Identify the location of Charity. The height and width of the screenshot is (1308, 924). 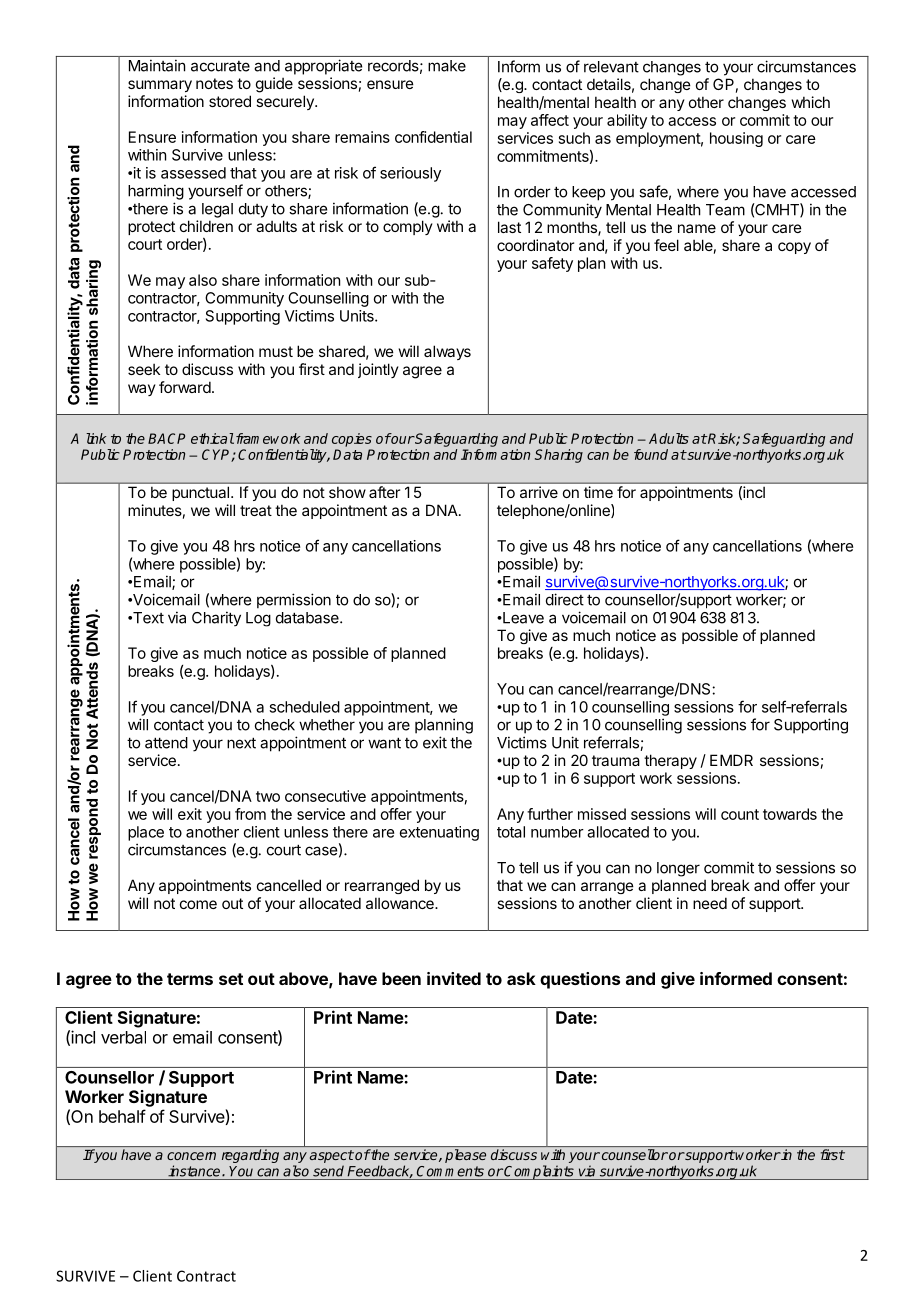
(216, 618).
